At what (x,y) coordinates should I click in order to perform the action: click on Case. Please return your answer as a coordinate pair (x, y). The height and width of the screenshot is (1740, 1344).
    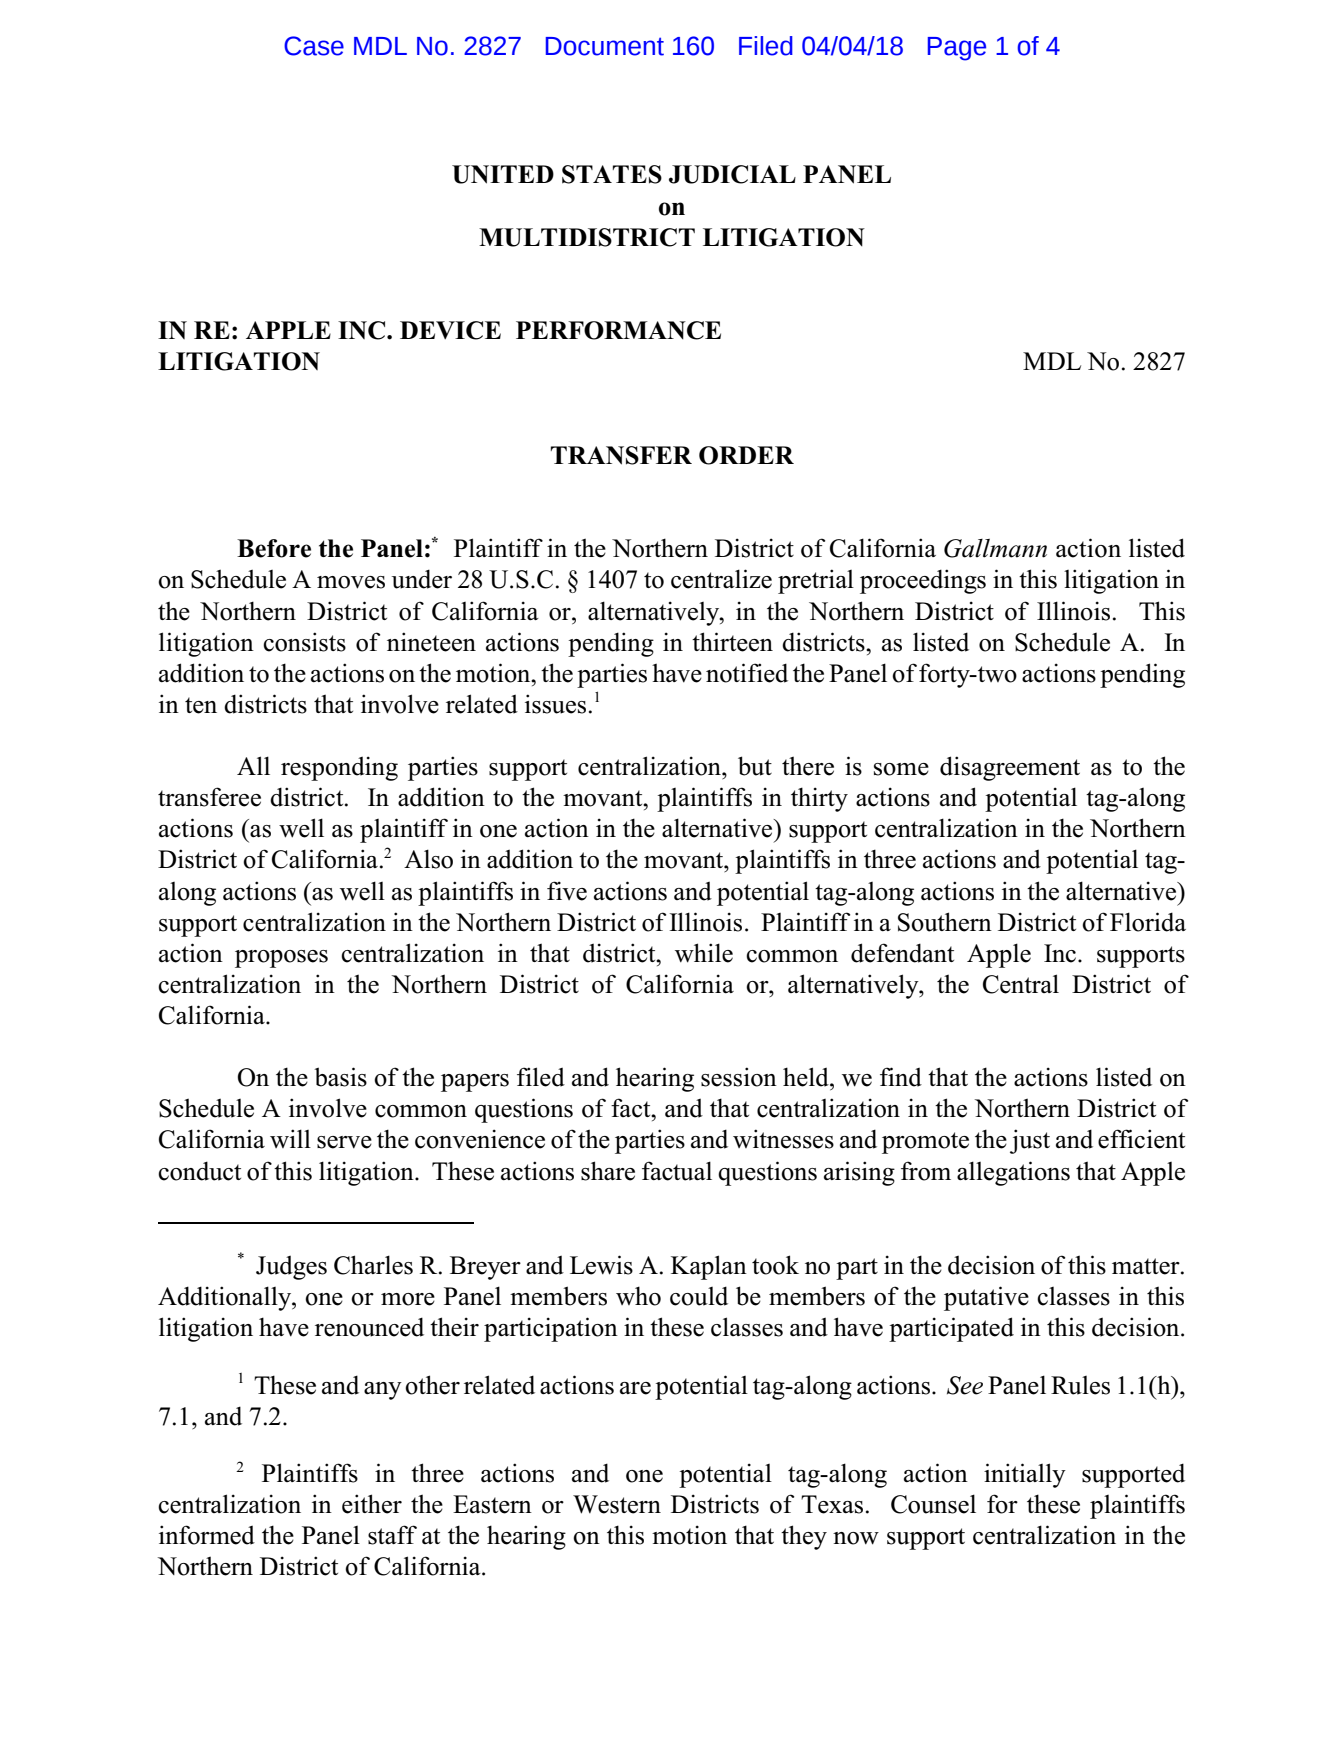
    Looking at the image, I should click on (314, 46).
